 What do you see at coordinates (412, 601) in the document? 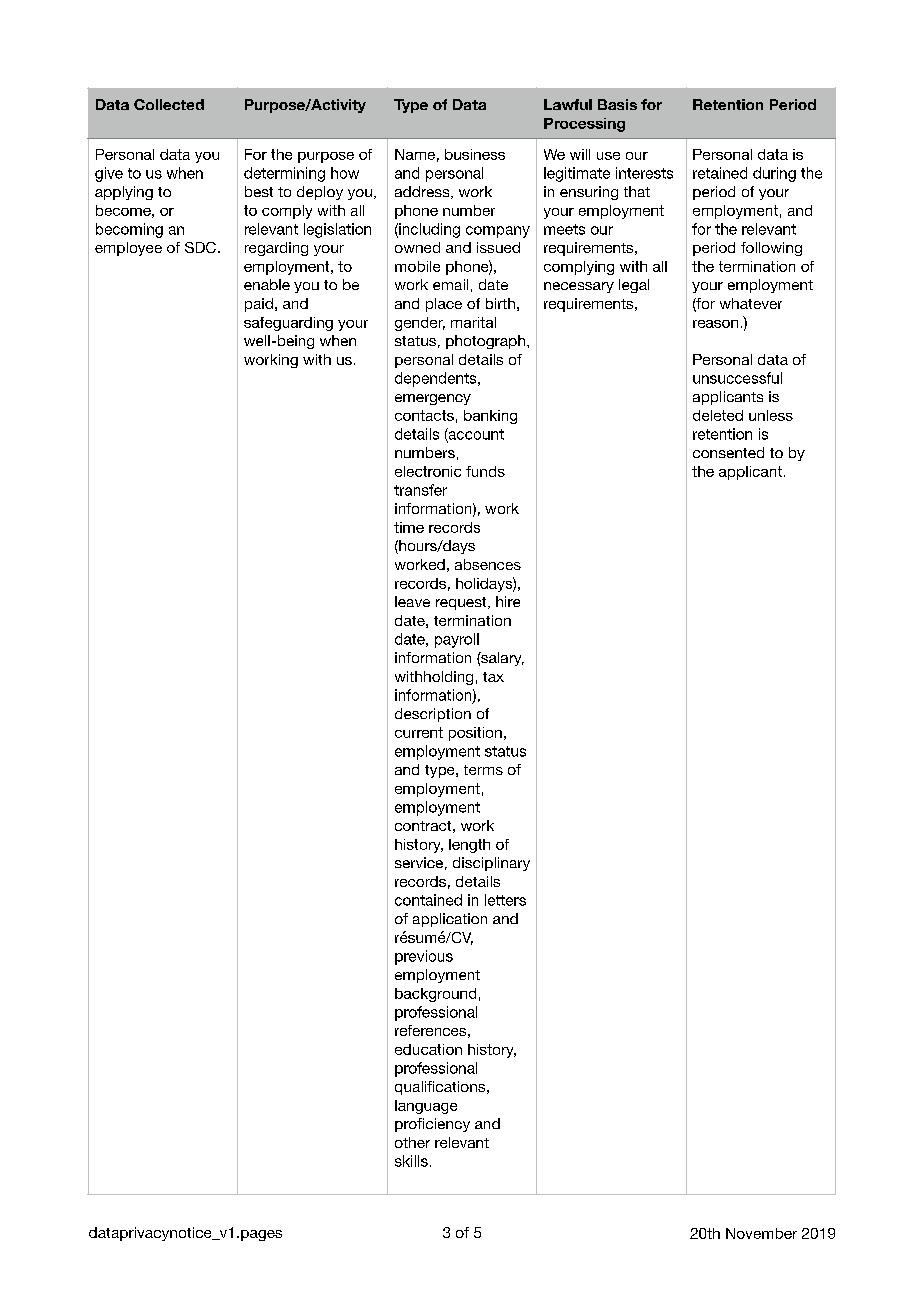
I see `leave` at bounding box center [412, 601].
